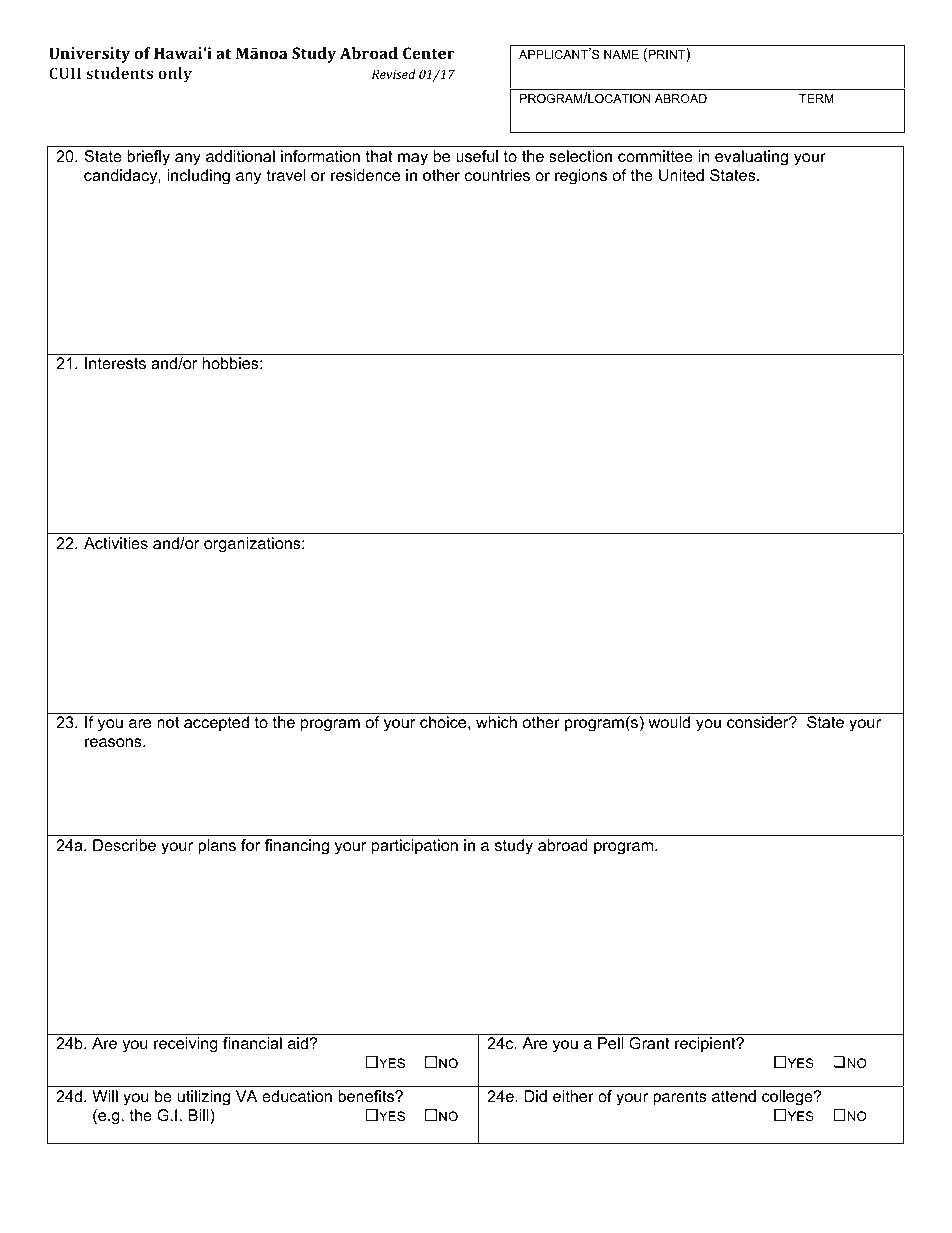 This image has height=1233, width=952. Describe the element at coordinates (497, 175) in the image. I see `countries` at that location.
